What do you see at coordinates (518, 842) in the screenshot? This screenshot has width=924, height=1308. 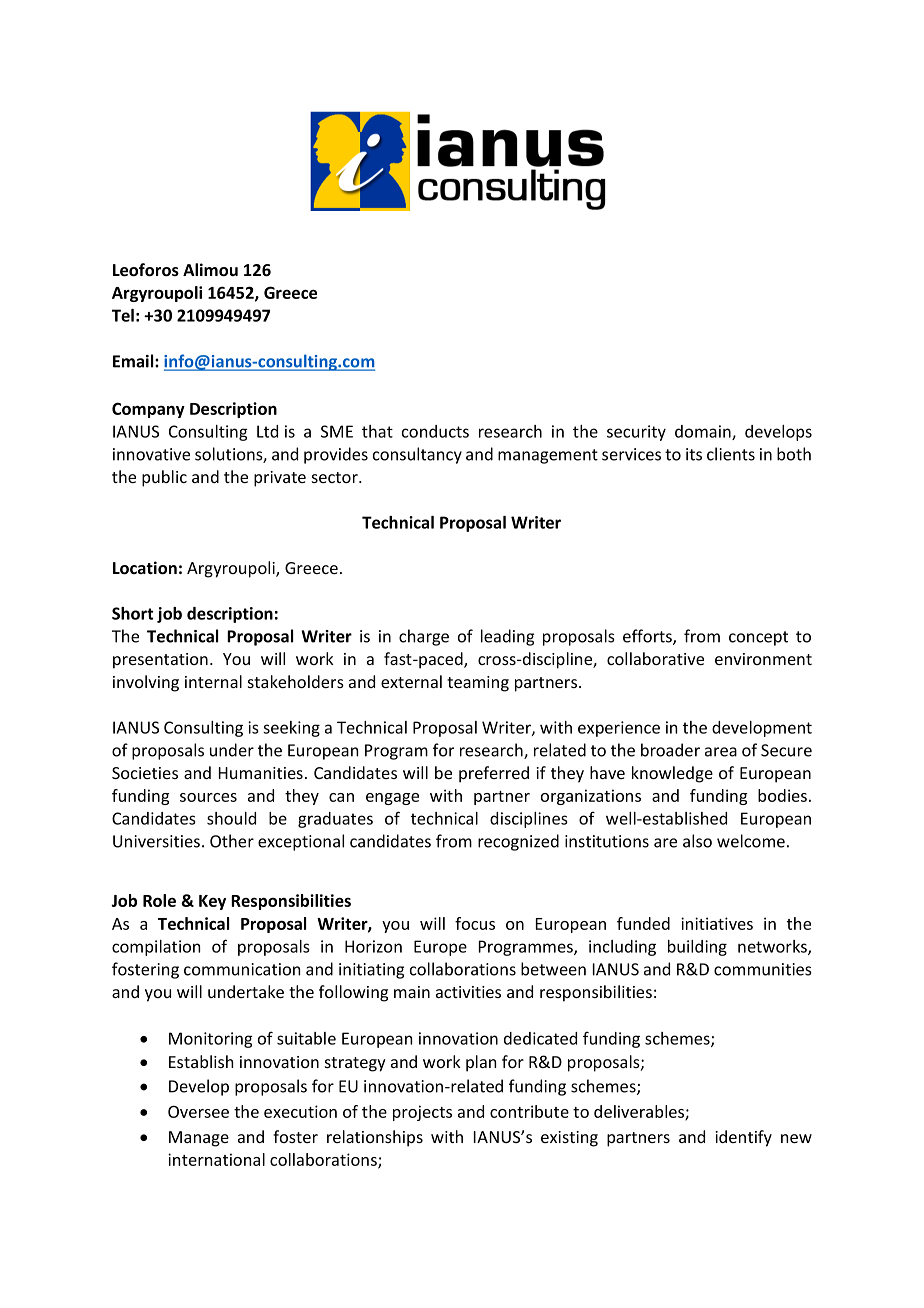 I see `recognized` at bounding box center [518, 842].
